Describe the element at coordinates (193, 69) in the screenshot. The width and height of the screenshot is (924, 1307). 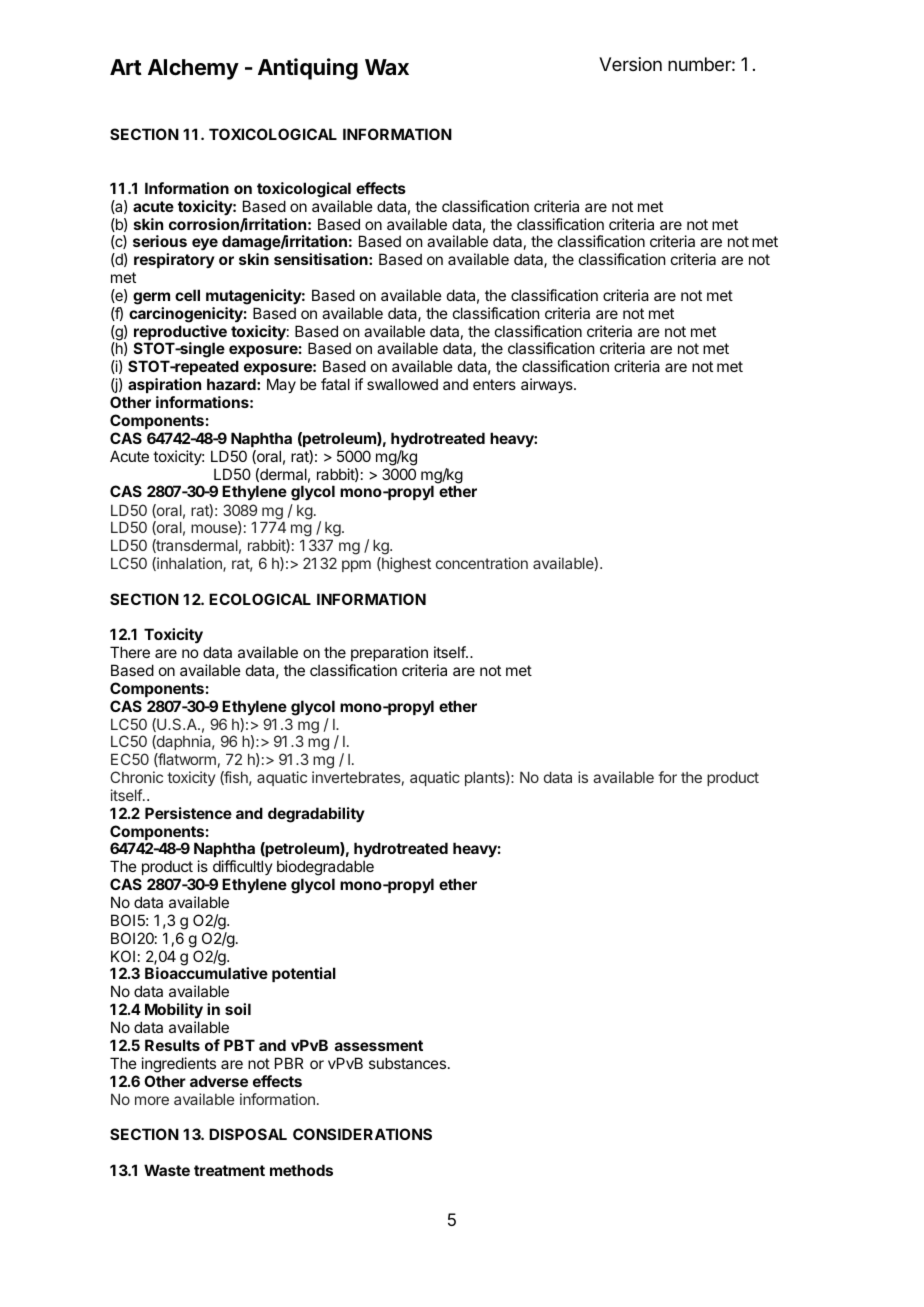
I see `Alchemy` at that location.
